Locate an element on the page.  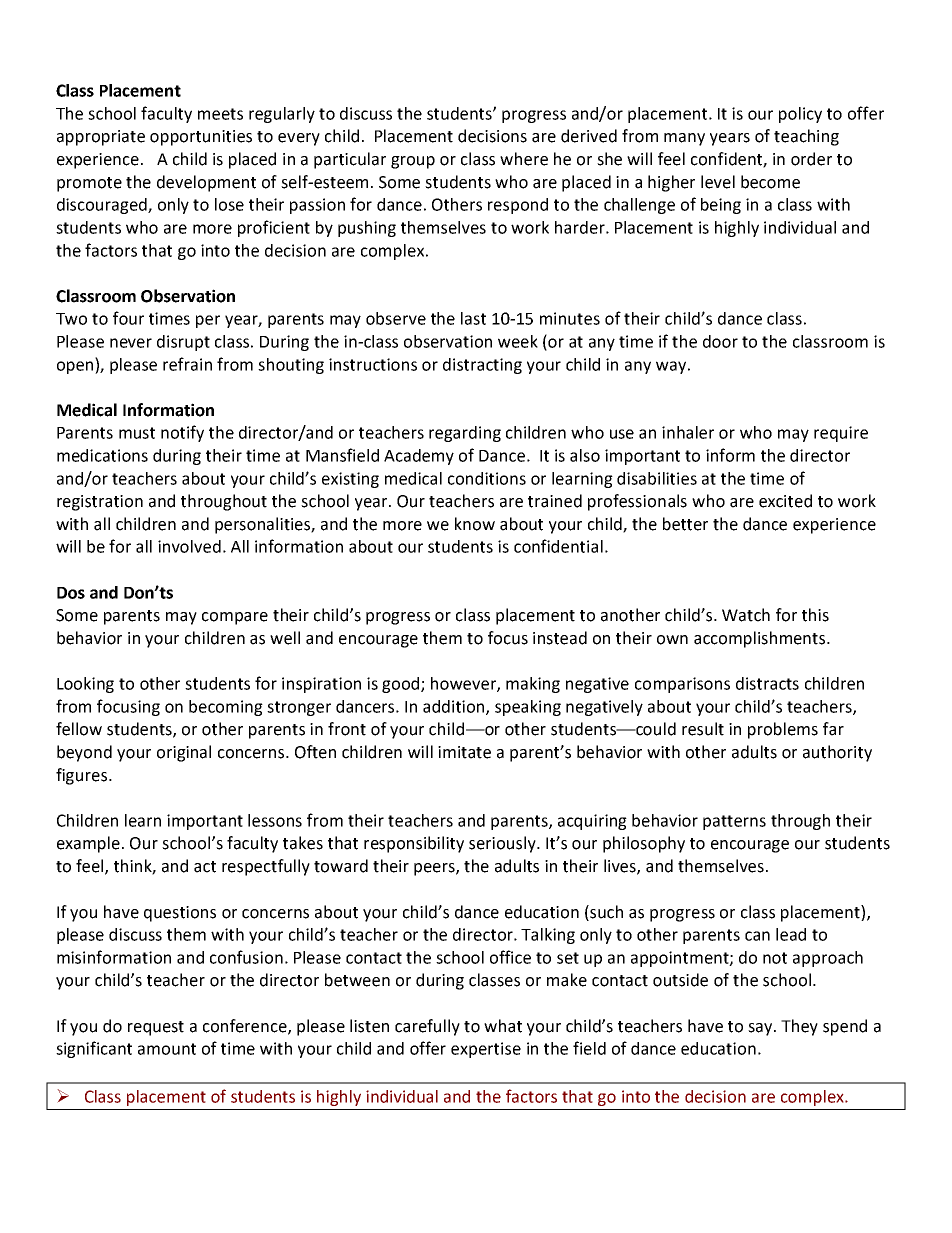
group is located at coordinates (413, 162).
